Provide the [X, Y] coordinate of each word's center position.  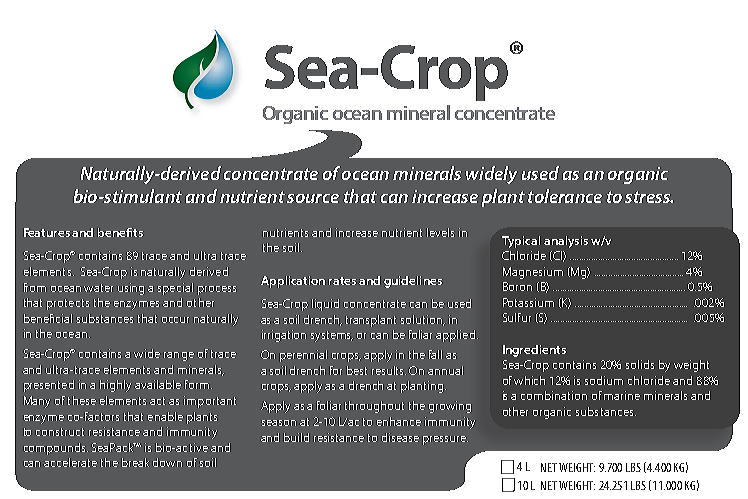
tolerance [565, 196]
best [357, 370]
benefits [120, 232]
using [131, 289]
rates [342, 281]
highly [115, 386]
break [135, 462]
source [313, 198]
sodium [604, 380]
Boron [517, 286]
